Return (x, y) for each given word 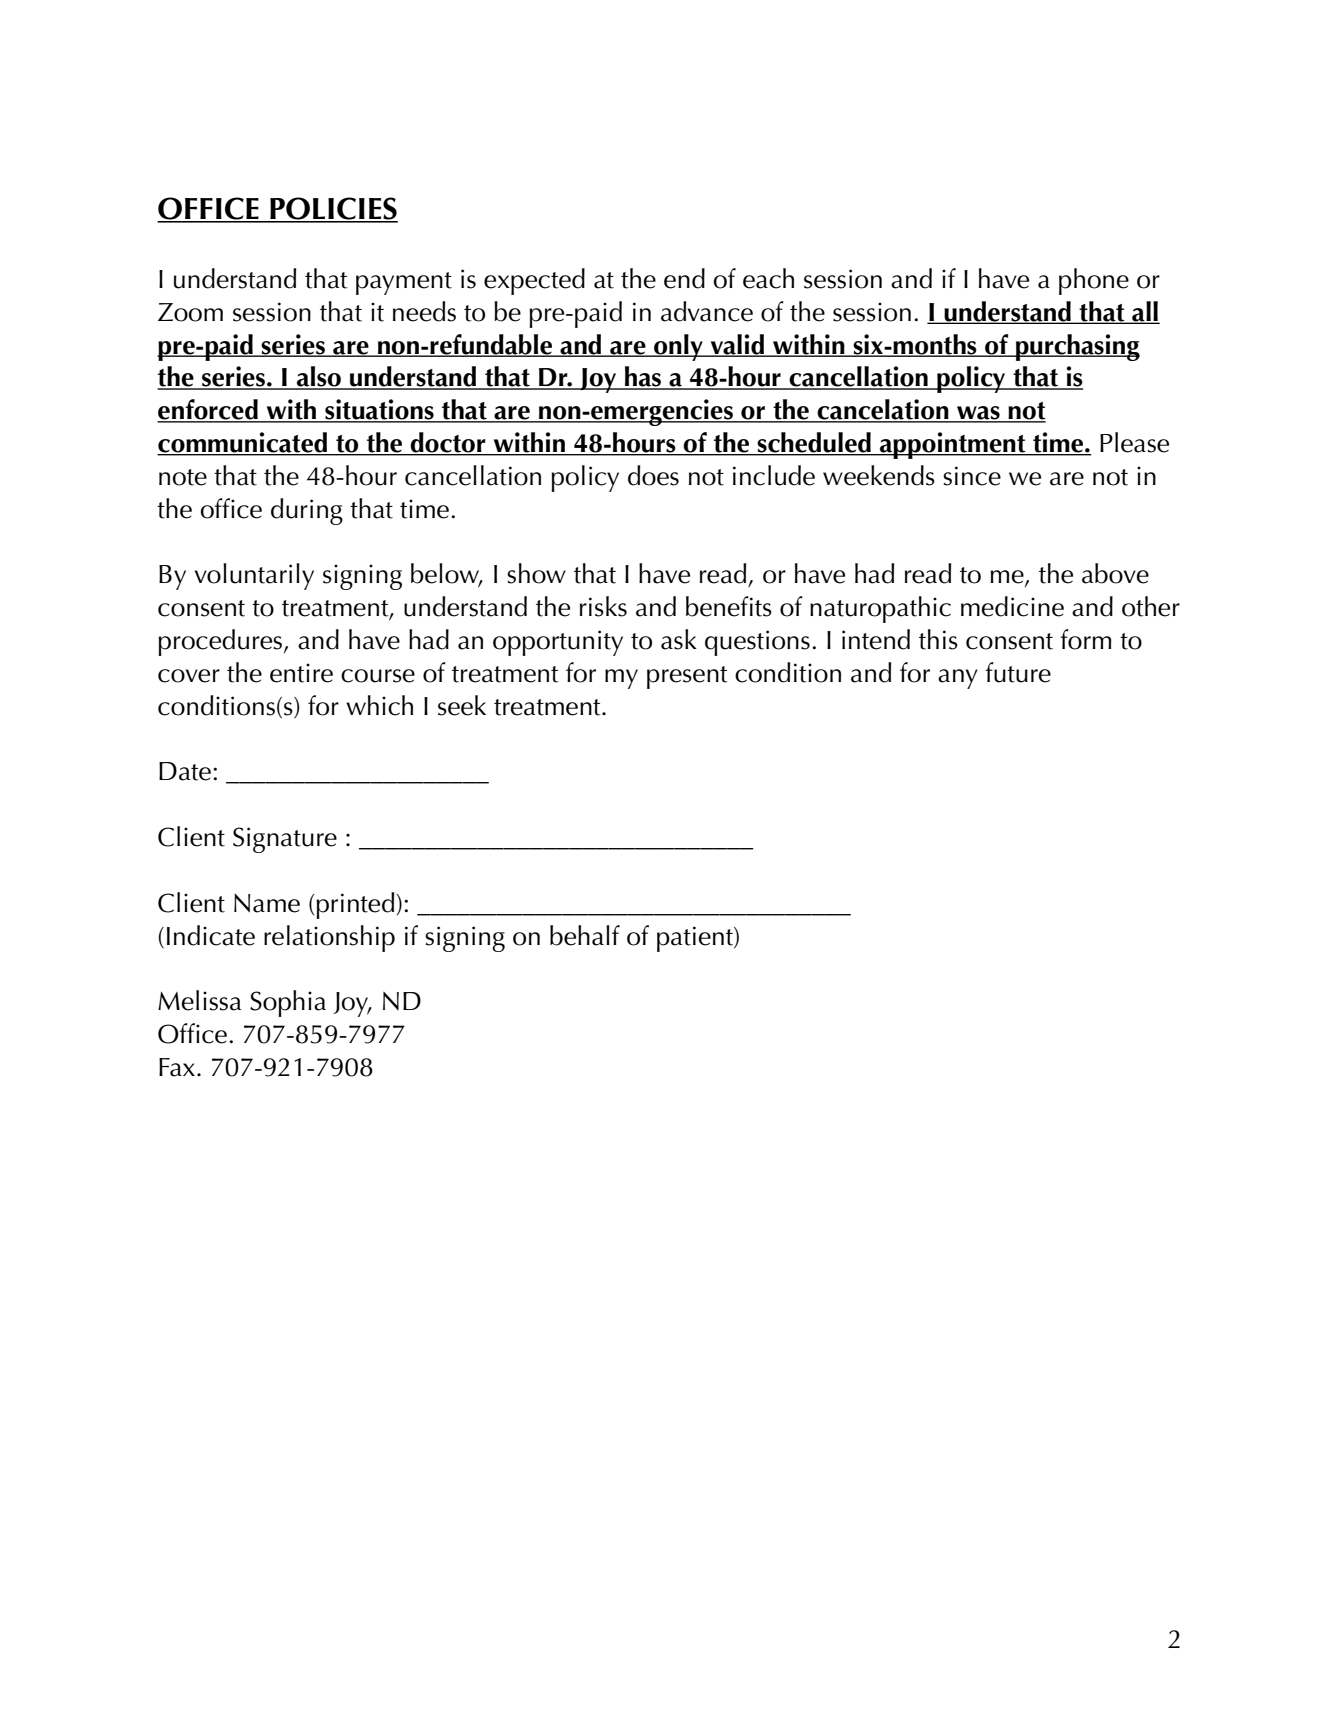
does (653, 475)
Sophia (288, 1003)
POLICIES (333, 209)
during (307, 511)
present (687, 677)
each (768, 278)
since (972, 476)
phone (1094, 281)
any (958, 679)
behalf (585, 935)
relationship (329, 938)
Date (185, 771)
